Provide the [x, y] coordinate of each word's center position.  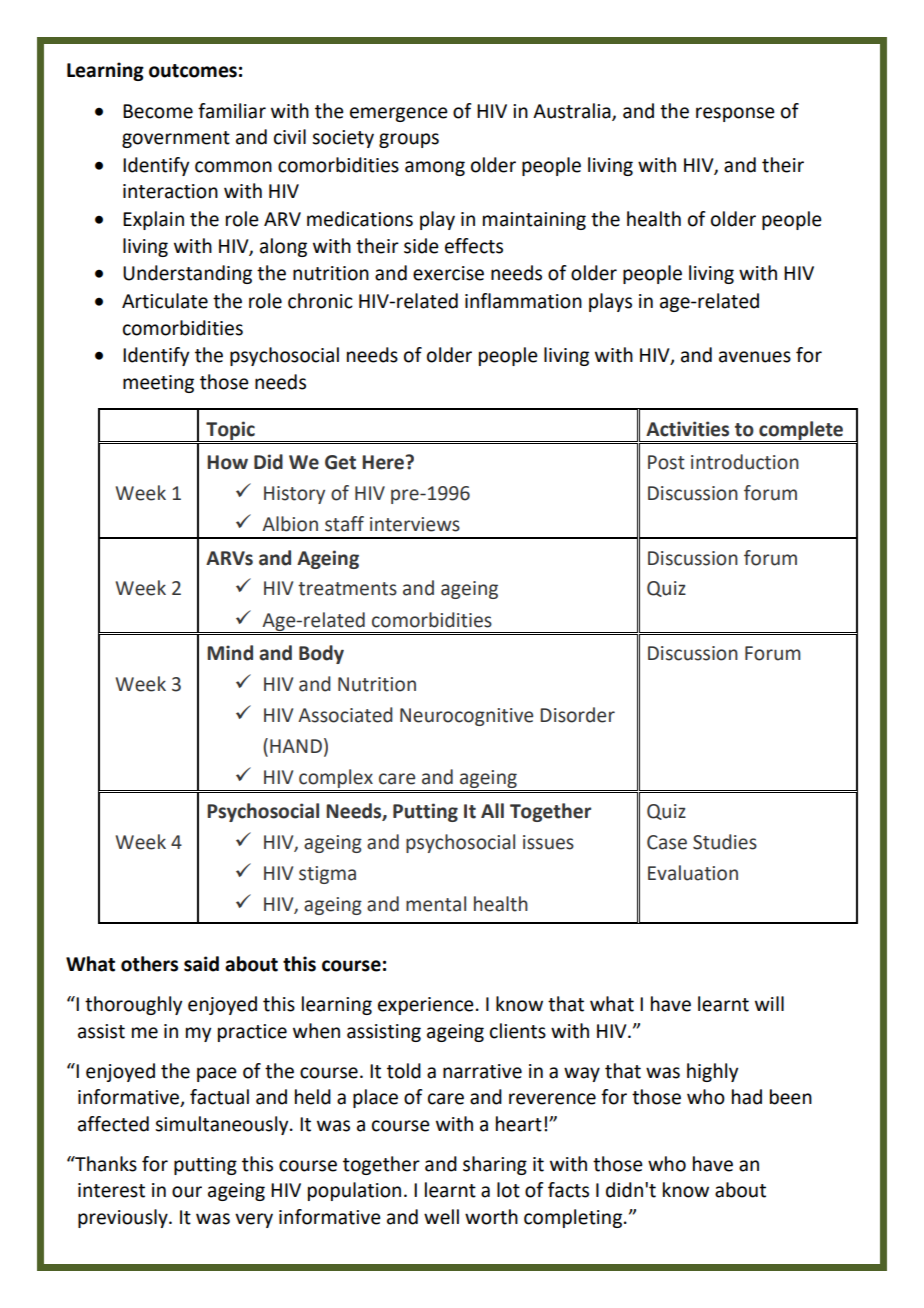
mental [436, 904]
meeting [158, 384]
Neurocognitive [466, 717]
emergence [399, 114]
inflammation [523, 301]
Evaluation [693, 873]
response [735, 114]
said [201, 964]
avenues [755, 357]
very [254, 1220]
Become [158, 111]
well [441, 1217]
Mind [230, 653]
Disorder [577, 715]
